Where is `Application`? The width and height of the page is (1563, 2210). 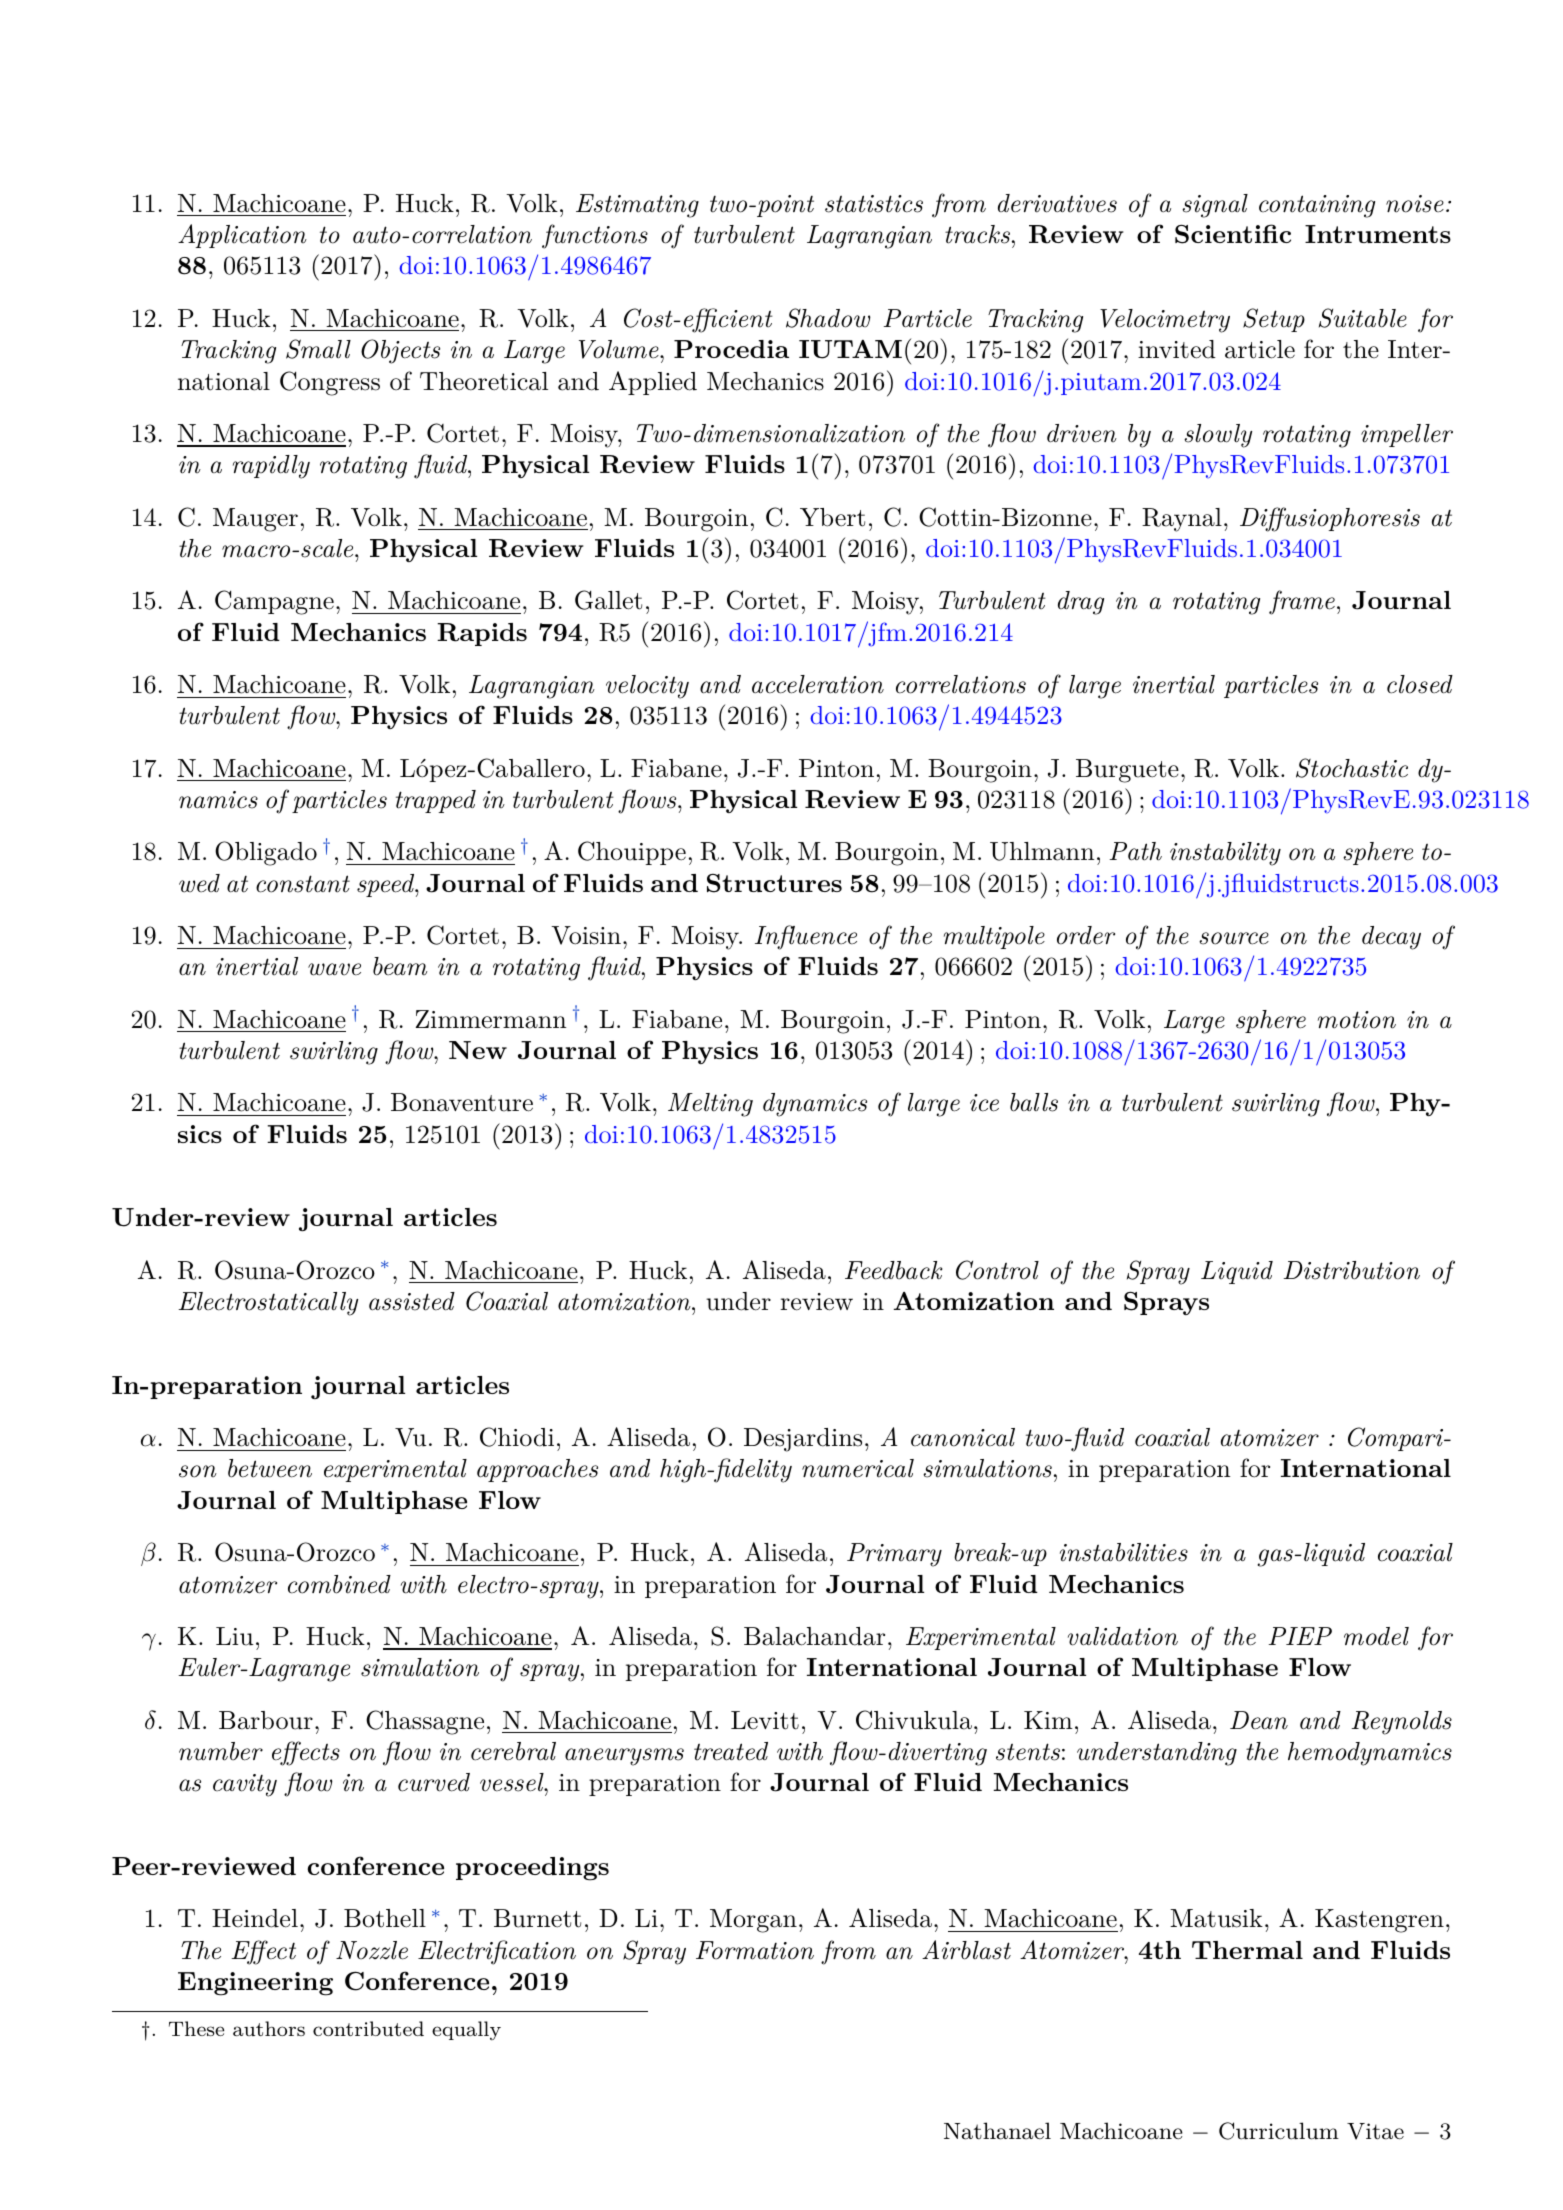 Application is located at coordinates (242, 236).
